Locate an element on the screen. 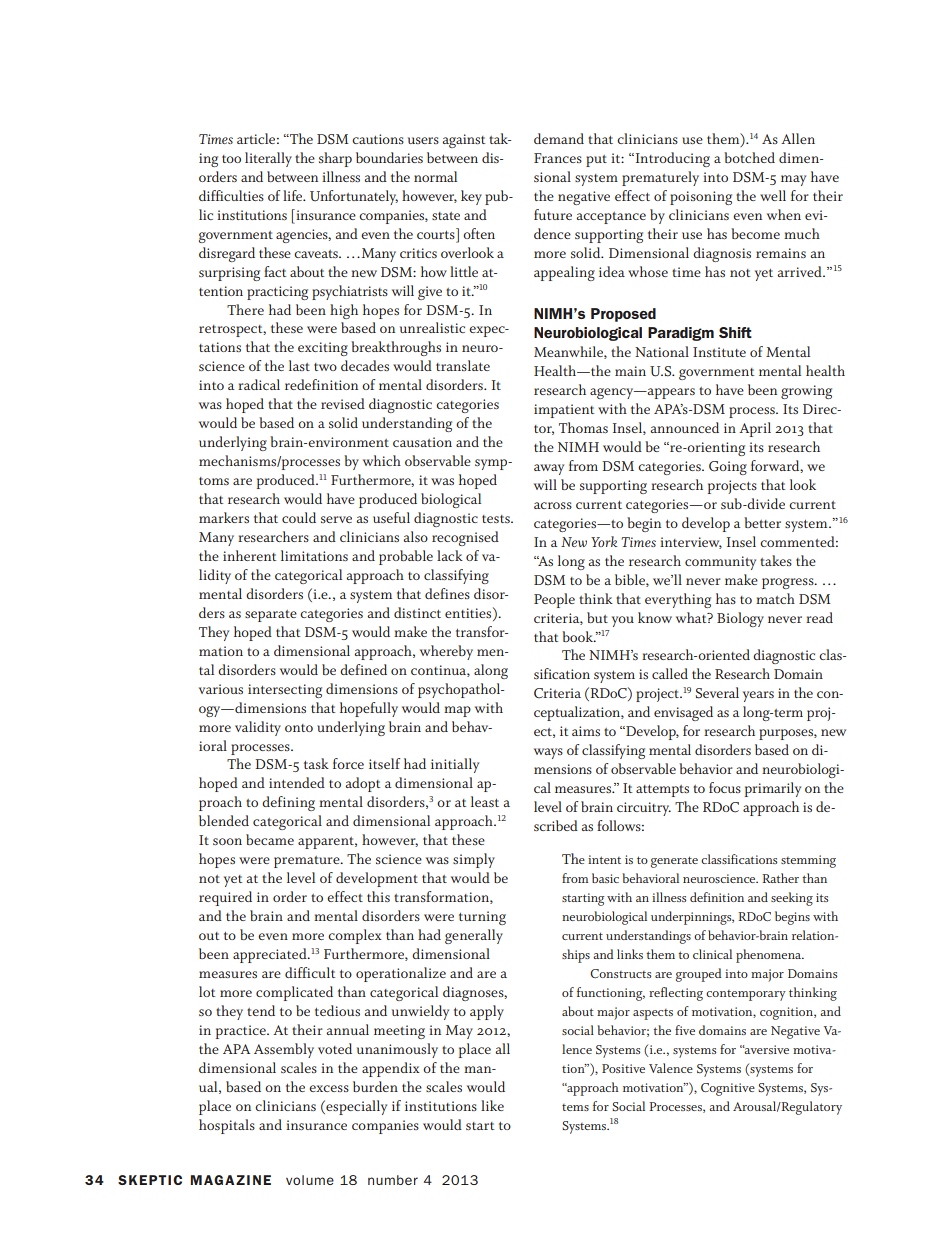 The image size is (952, 1237). literally is located at coordinates (268, 159).
